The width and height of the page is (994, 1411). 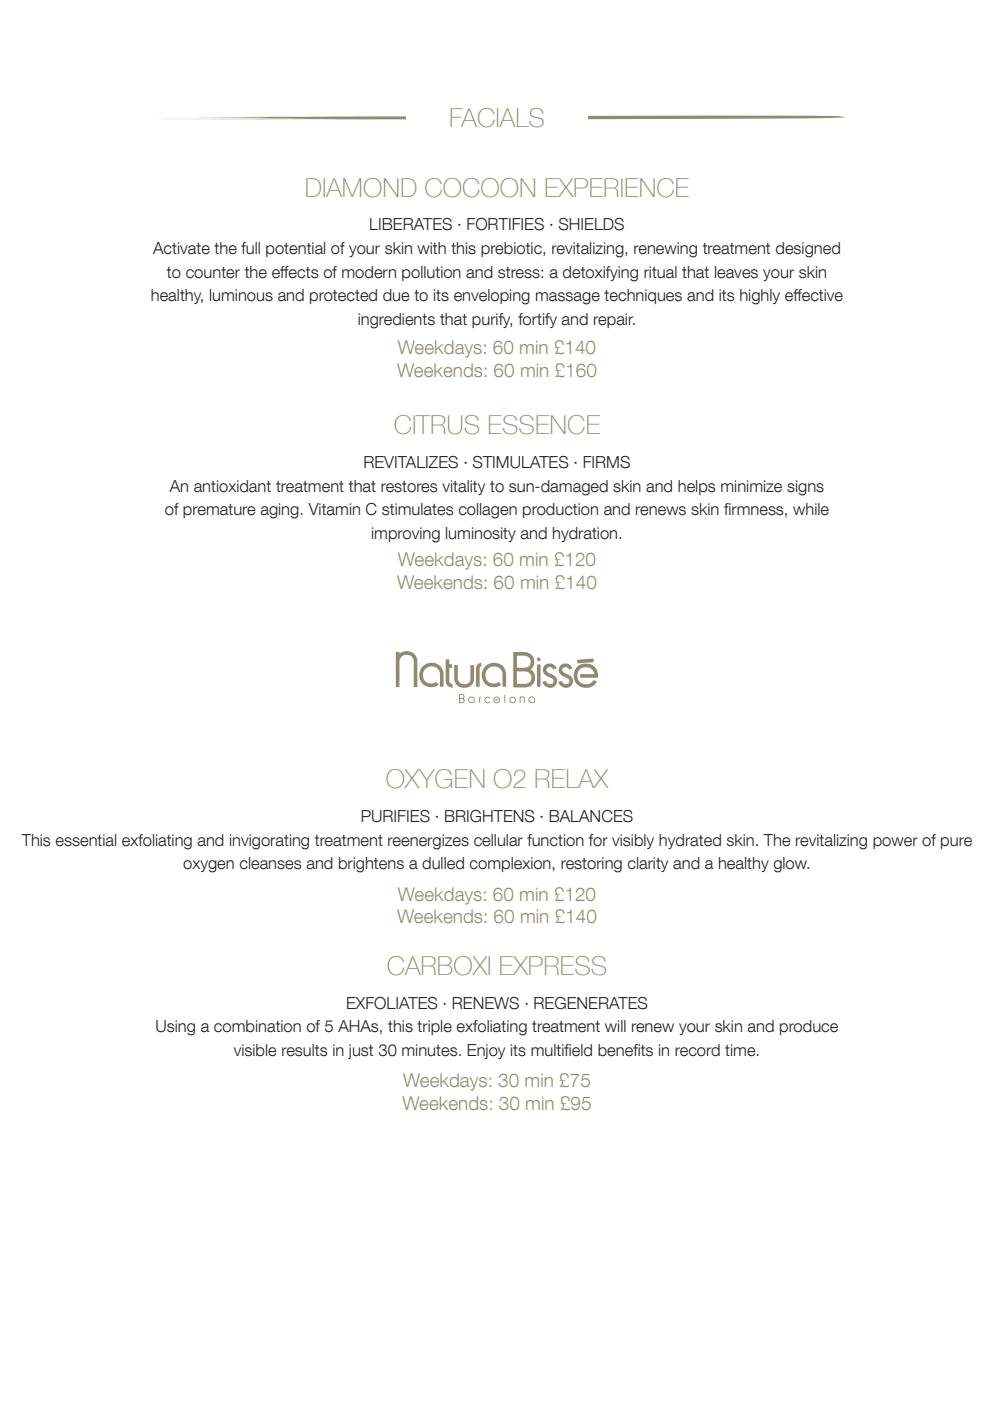 What do you see at coordinates (497, 118) in the page?
I see `FACIALS` at bounding box center [497, 118].
